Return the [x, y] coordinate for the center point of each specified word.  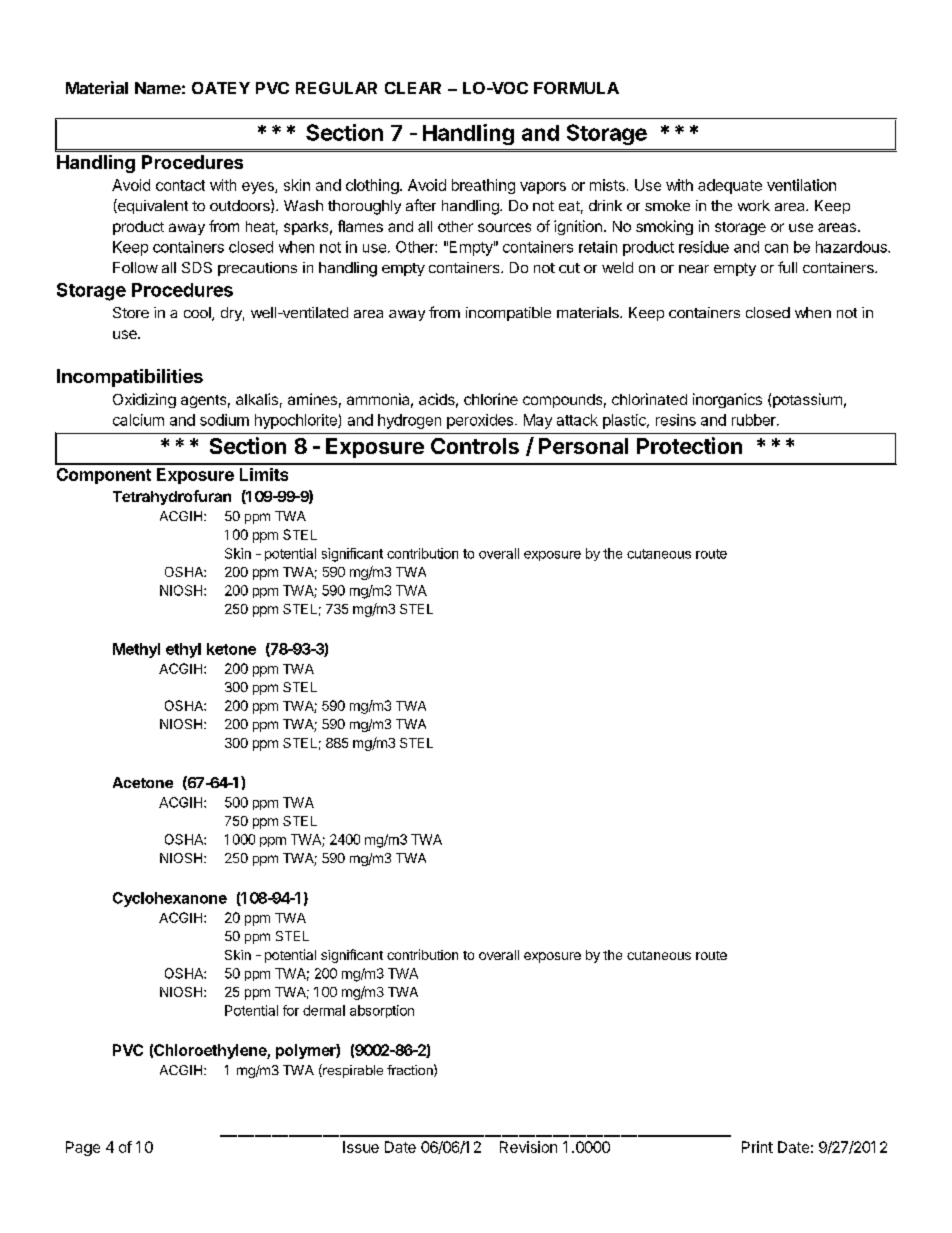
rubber [755, 420]
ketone [231, 649]
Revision [528, 1147]
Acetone [143, 782]
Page [83, 1148]
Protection [689, 445]
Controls [475, 446]
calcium [138, 420]
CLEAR [413, 88]
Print [757, 1147]
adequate [730, 186]
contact [180, 185]
